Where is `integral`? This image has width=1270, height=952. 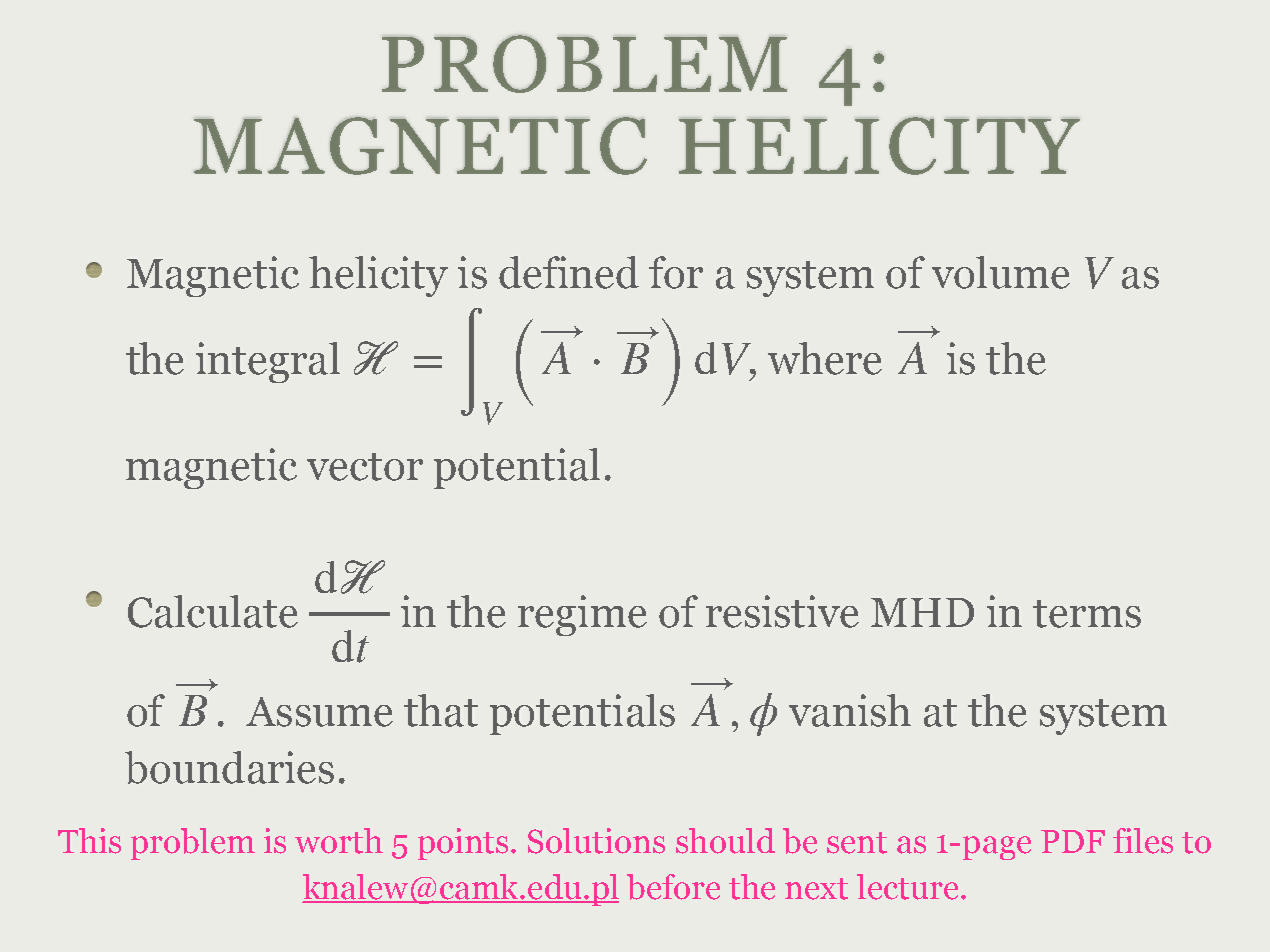 integral is located at coordinates (268, 362).
